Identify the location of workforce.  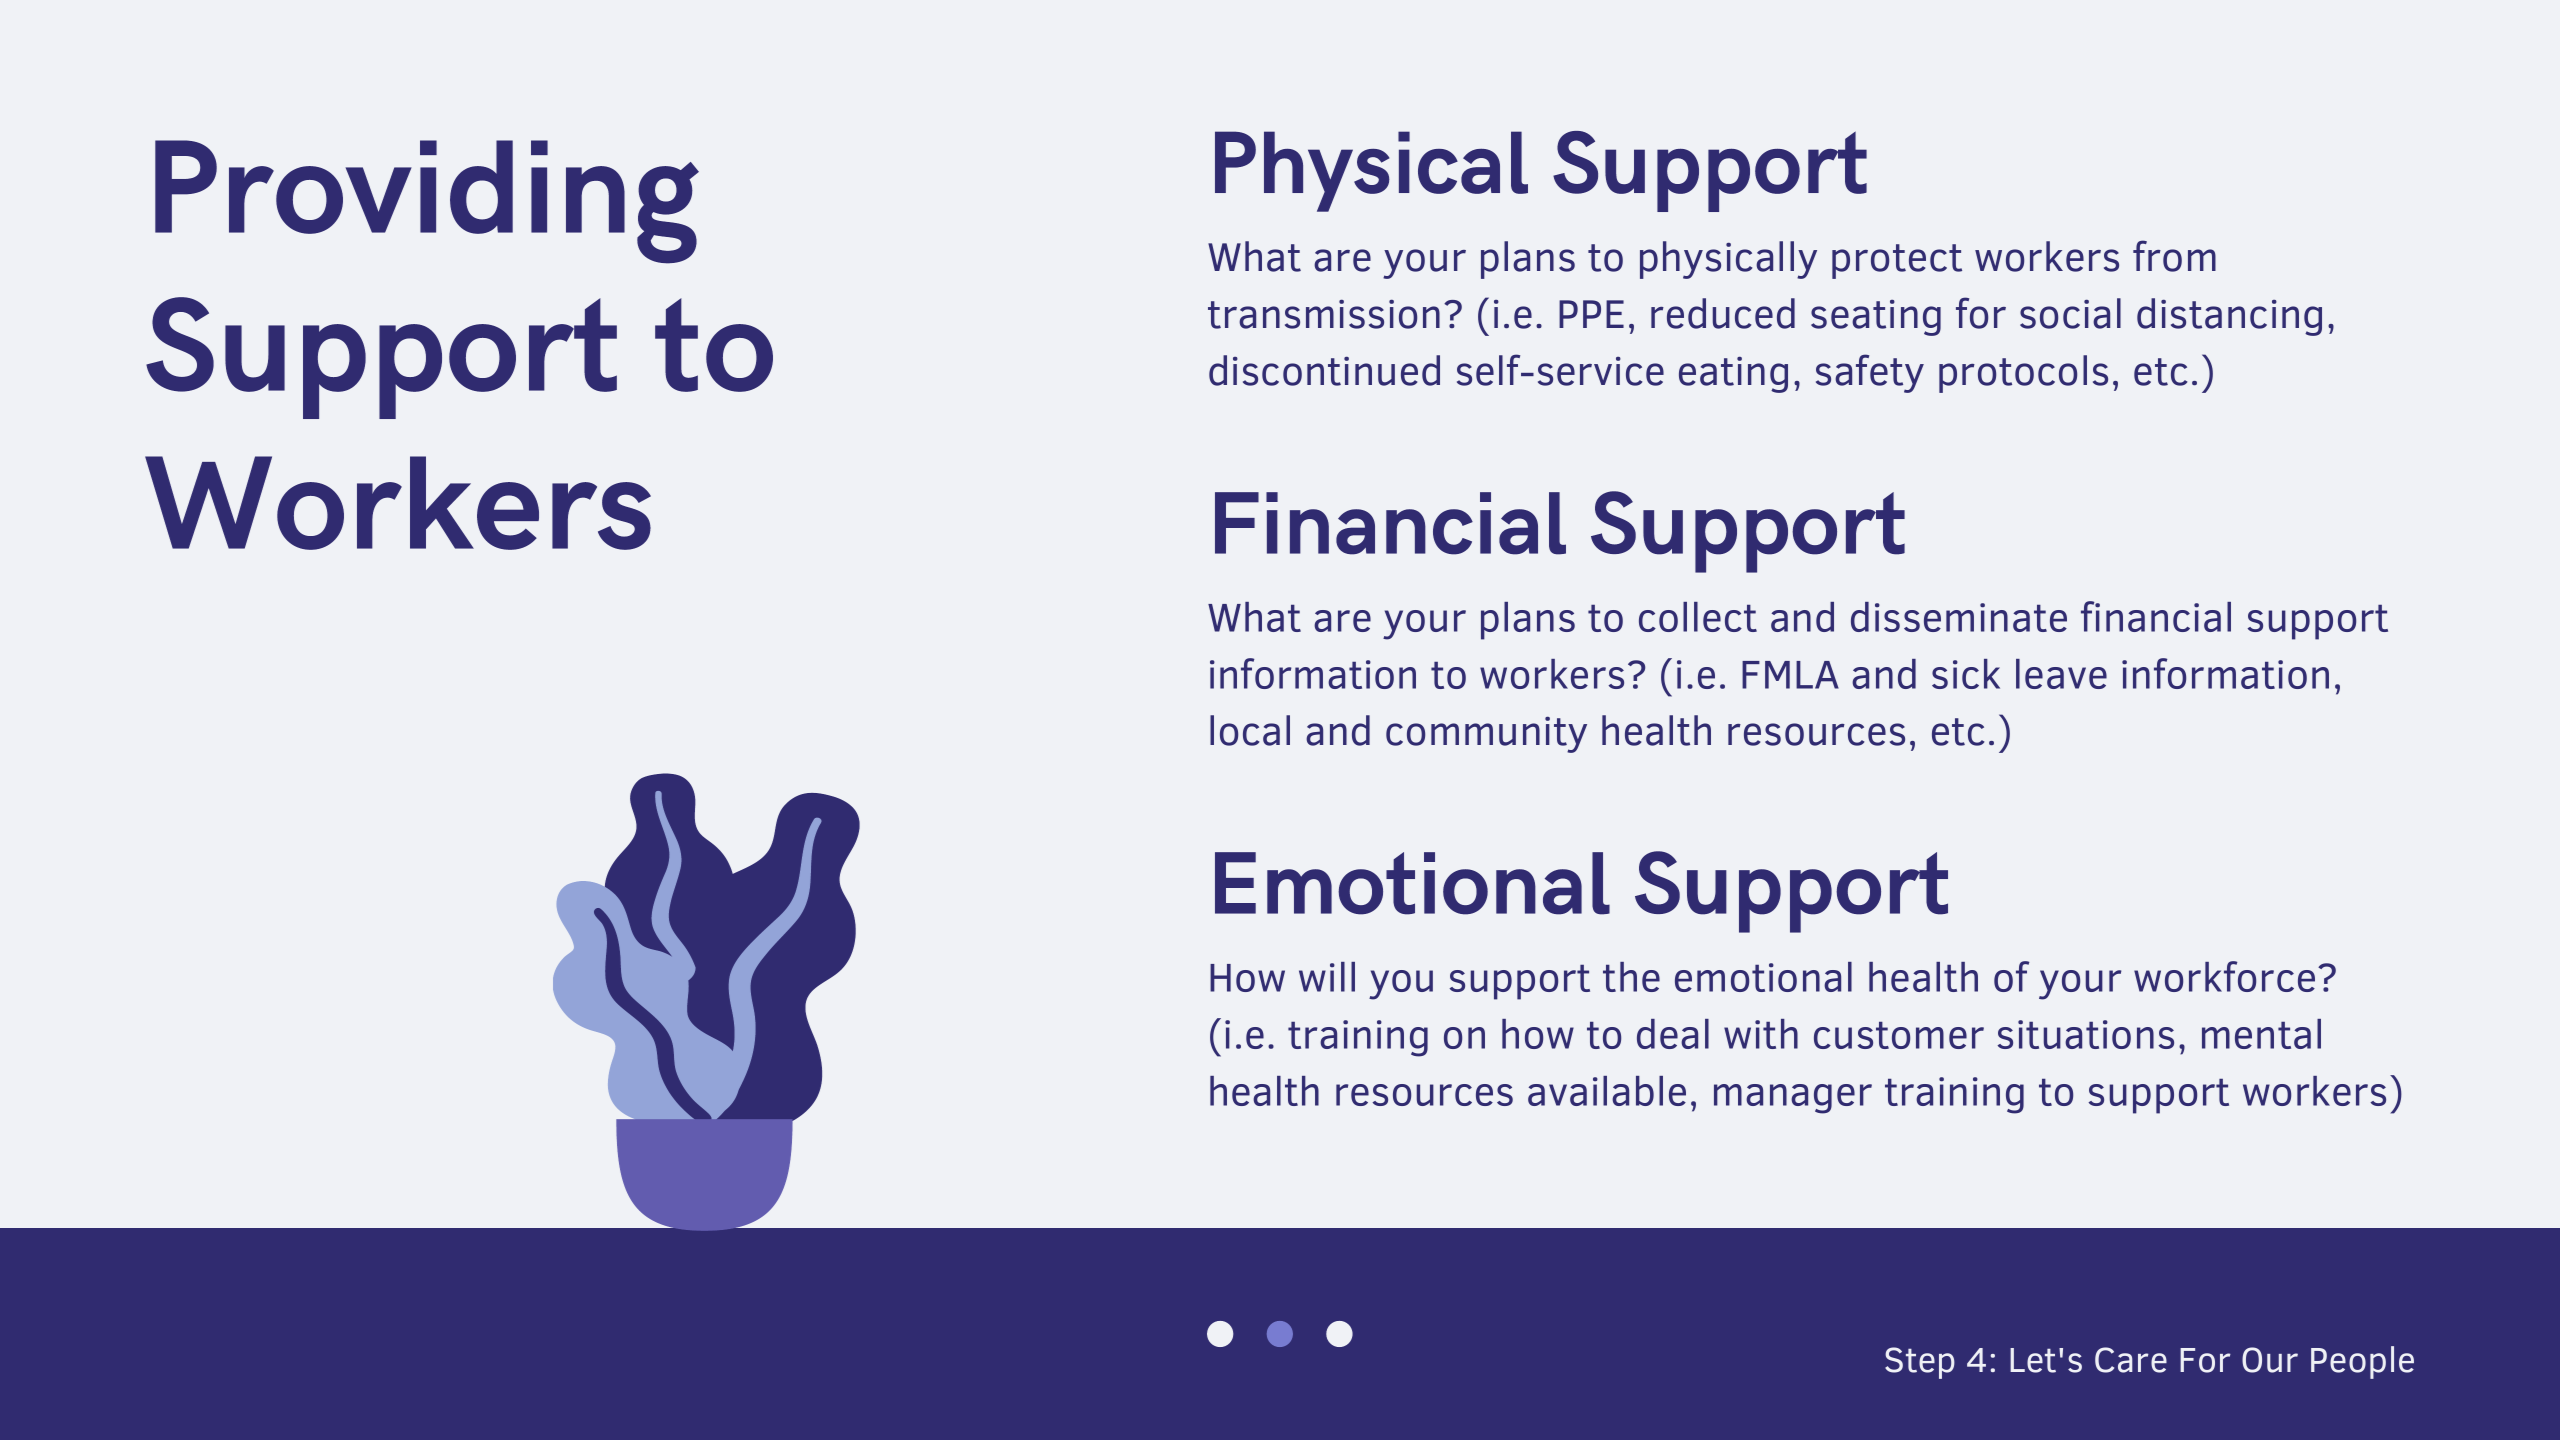
(2224, 976).
